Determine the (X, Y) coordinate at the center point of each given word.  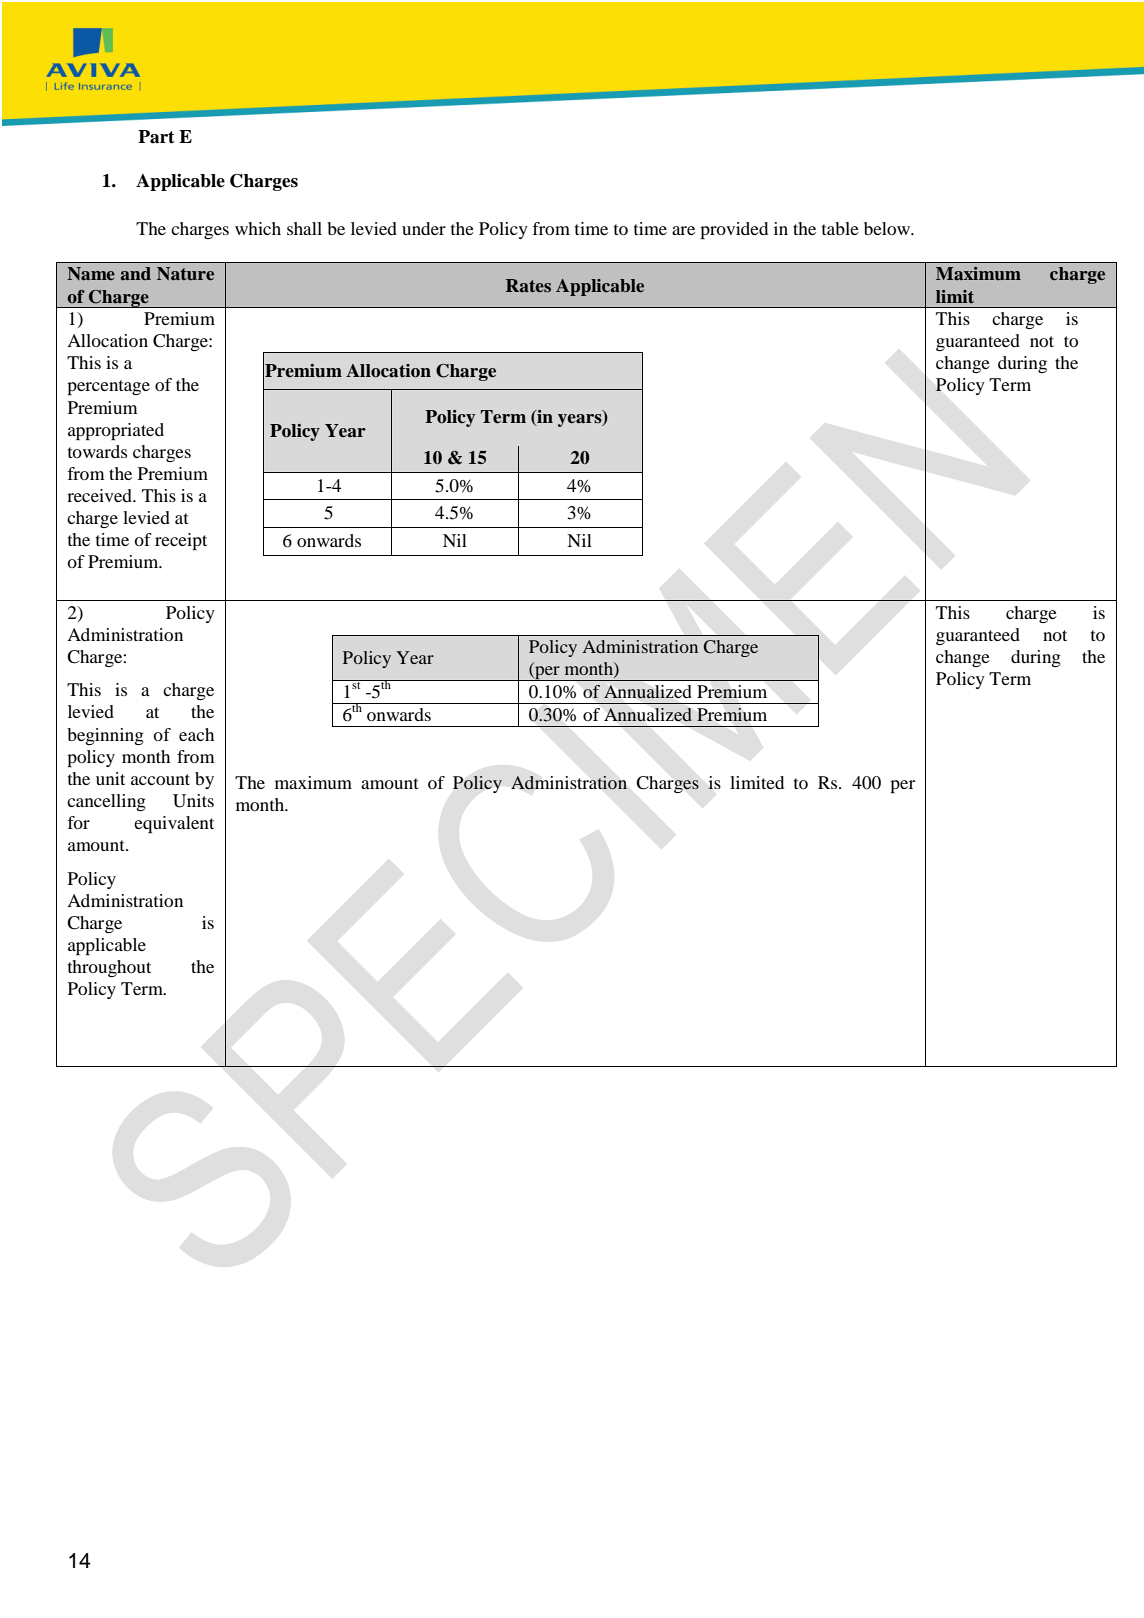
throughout (109, 968)
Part (156, 137)
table (840, 228)
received (100, 495)
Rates (528, 285)
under (424, 228)
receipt (181, 541)
